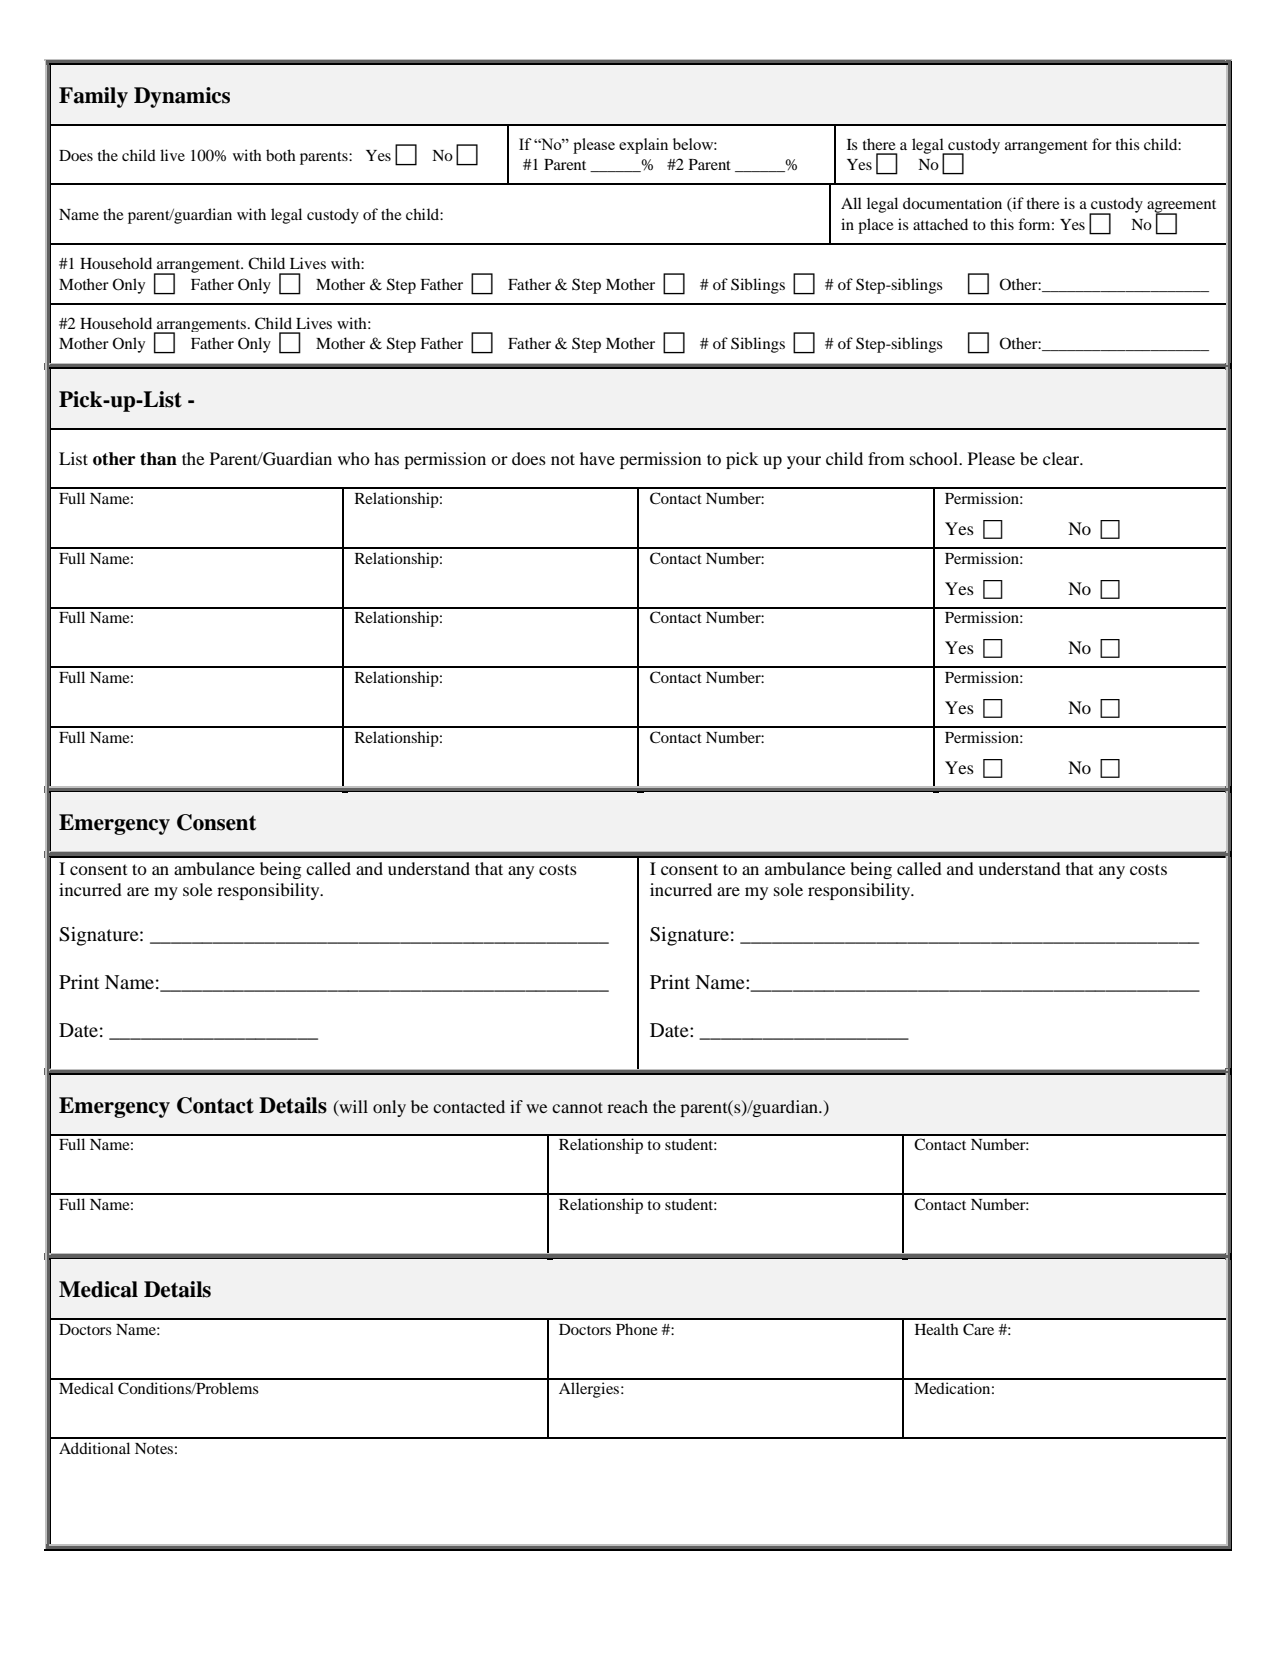  I want to click on Additional, so click(94, 1448).
